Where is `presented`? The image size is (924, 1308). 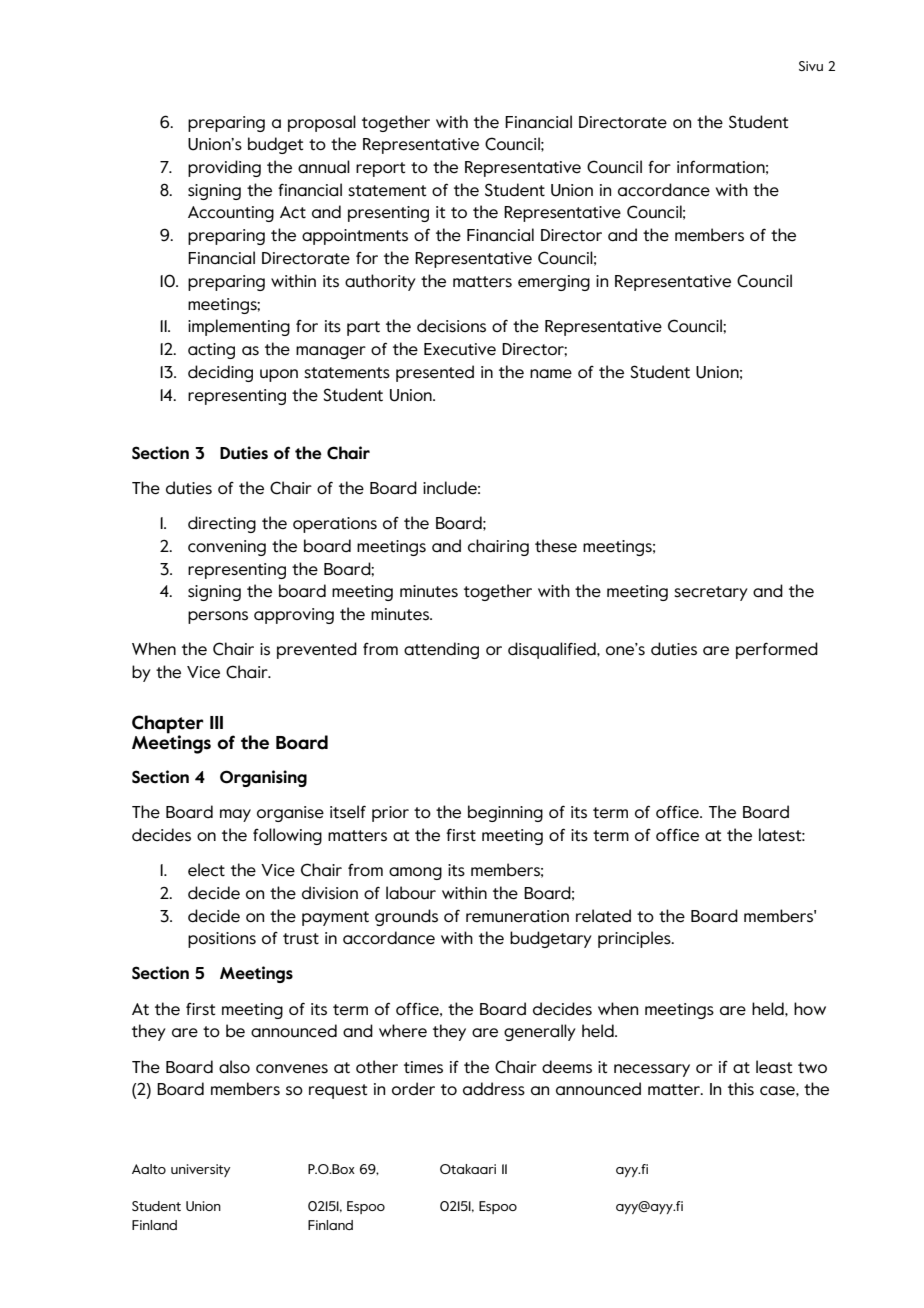
presented is located at coordinates (435, 373).
